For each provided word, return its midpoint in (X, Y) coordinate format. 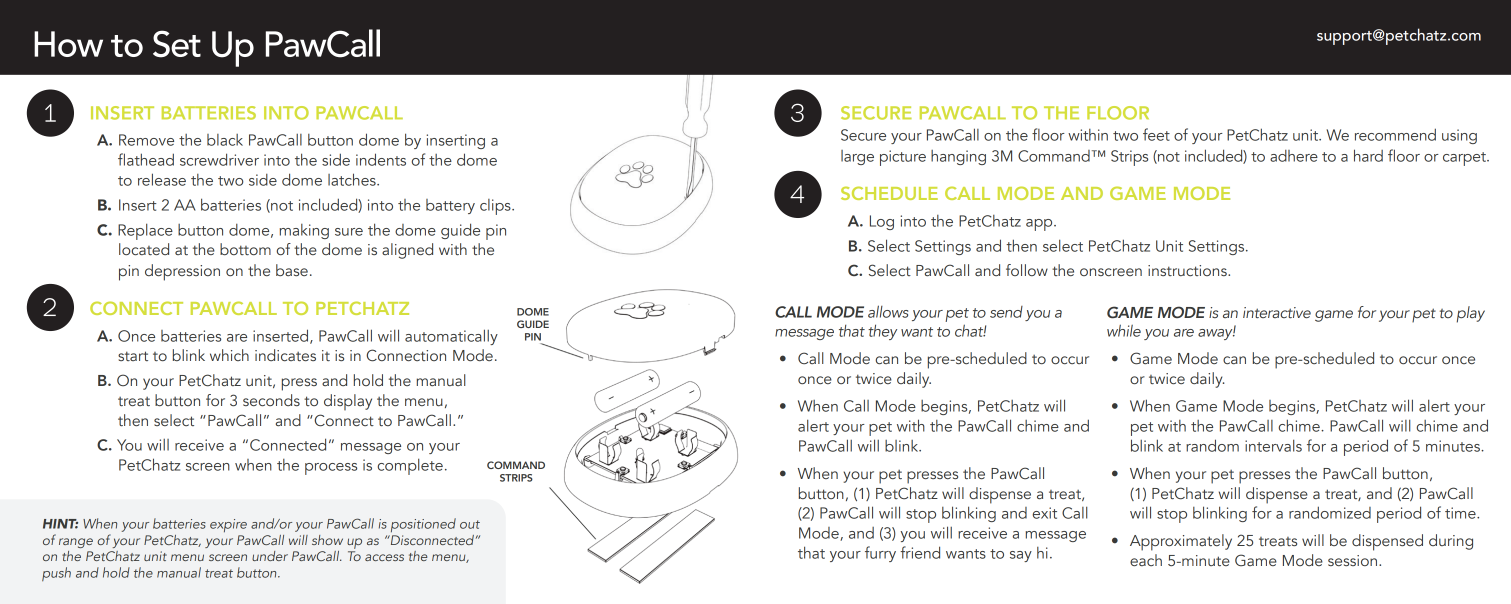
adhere (1294, 156)
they (882, 332)
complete (410, 466)
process (331, 469)
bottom (245, 249)
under (270, 556)
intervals (1273, 445)
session (1352, 560)
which (229, 355)
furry (880, 554)
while (1124, 330)
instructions (1188, 270)
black (225, 140)
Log (882, 222)
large (857, 157)
